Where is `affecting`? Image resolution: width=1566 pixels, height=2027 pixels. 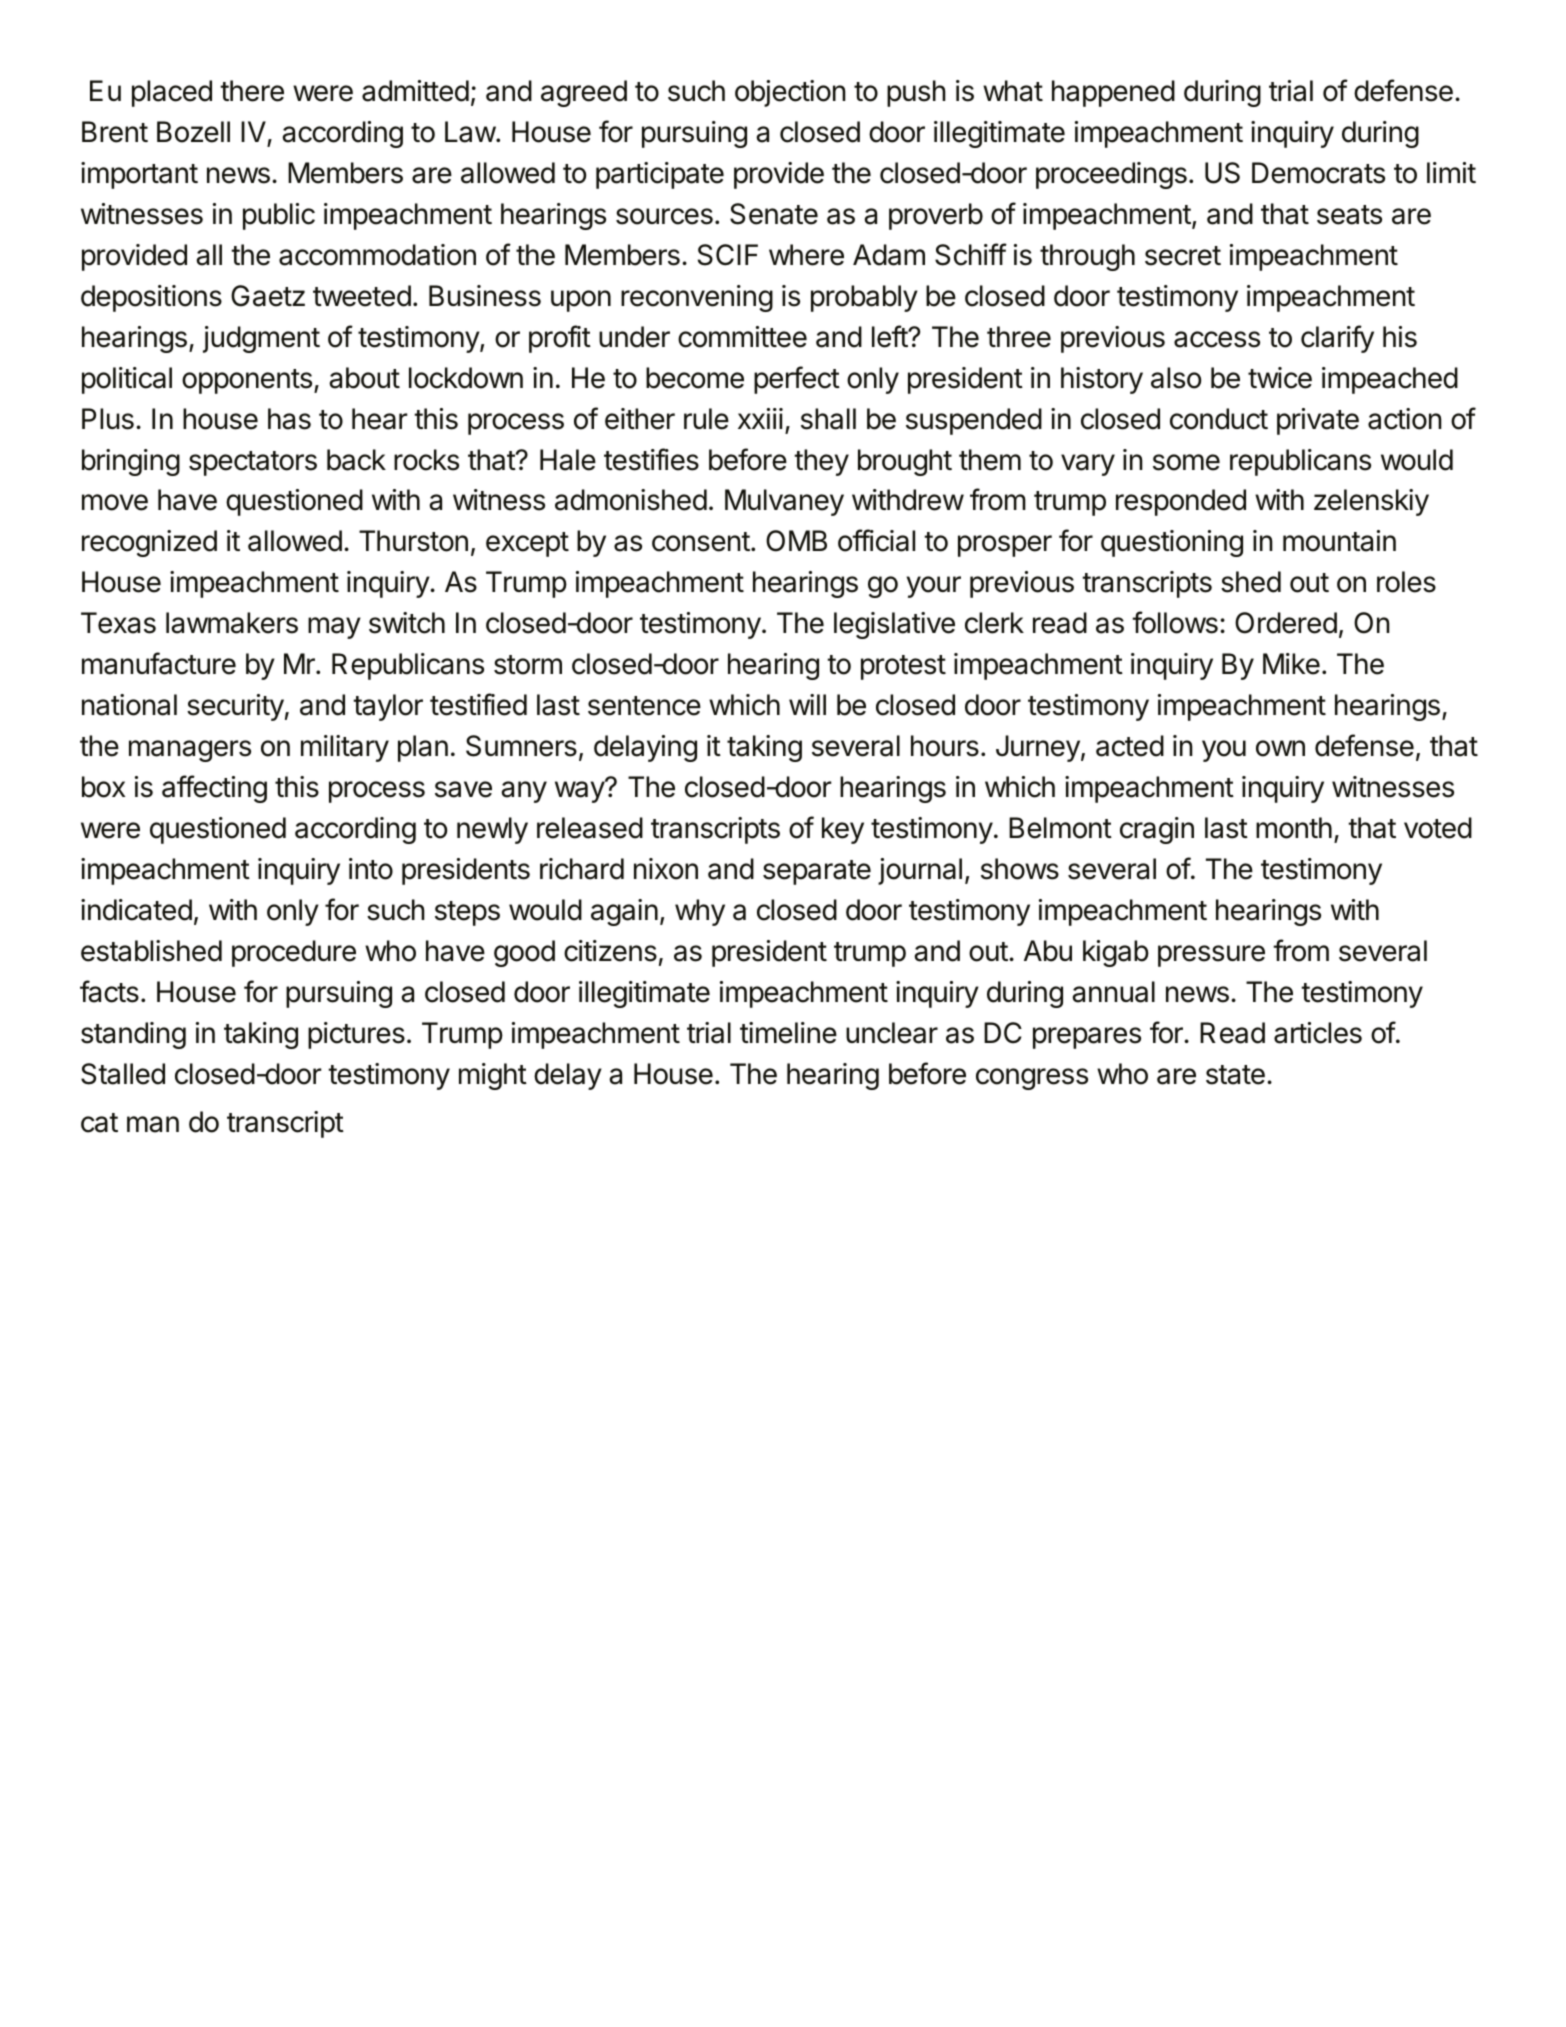
affecting is located at coordinates (214, 789).
